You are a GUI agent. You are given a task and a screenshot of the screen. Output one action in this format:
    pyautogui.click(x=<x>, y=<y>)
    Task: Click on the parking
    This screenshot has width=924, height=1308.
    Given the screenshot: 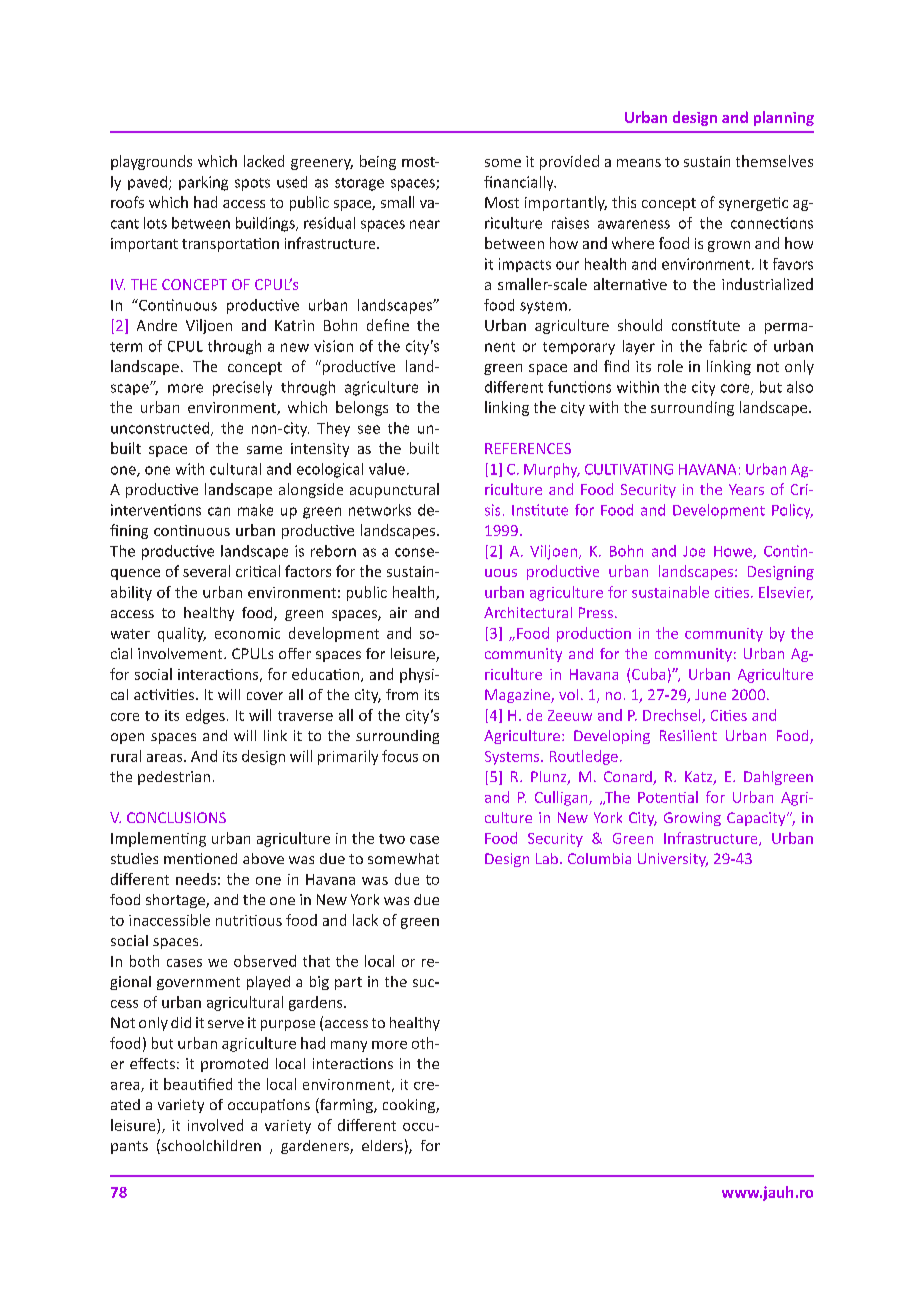 What is the action you would take?
    pyautogui.click(x=203, y=183)
